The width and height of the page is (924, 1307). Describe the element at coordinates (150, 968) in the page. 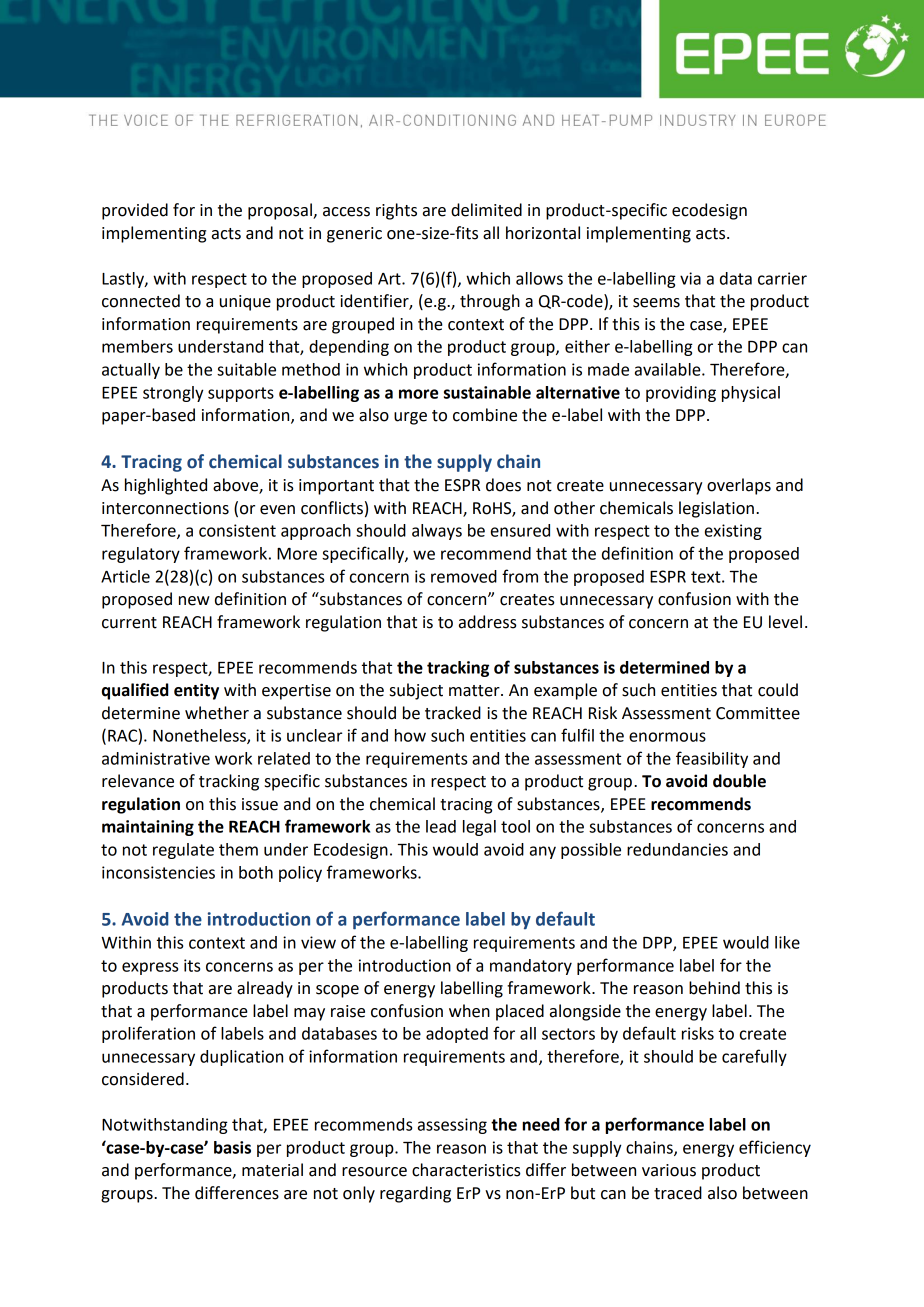

I see `express` at that location.
